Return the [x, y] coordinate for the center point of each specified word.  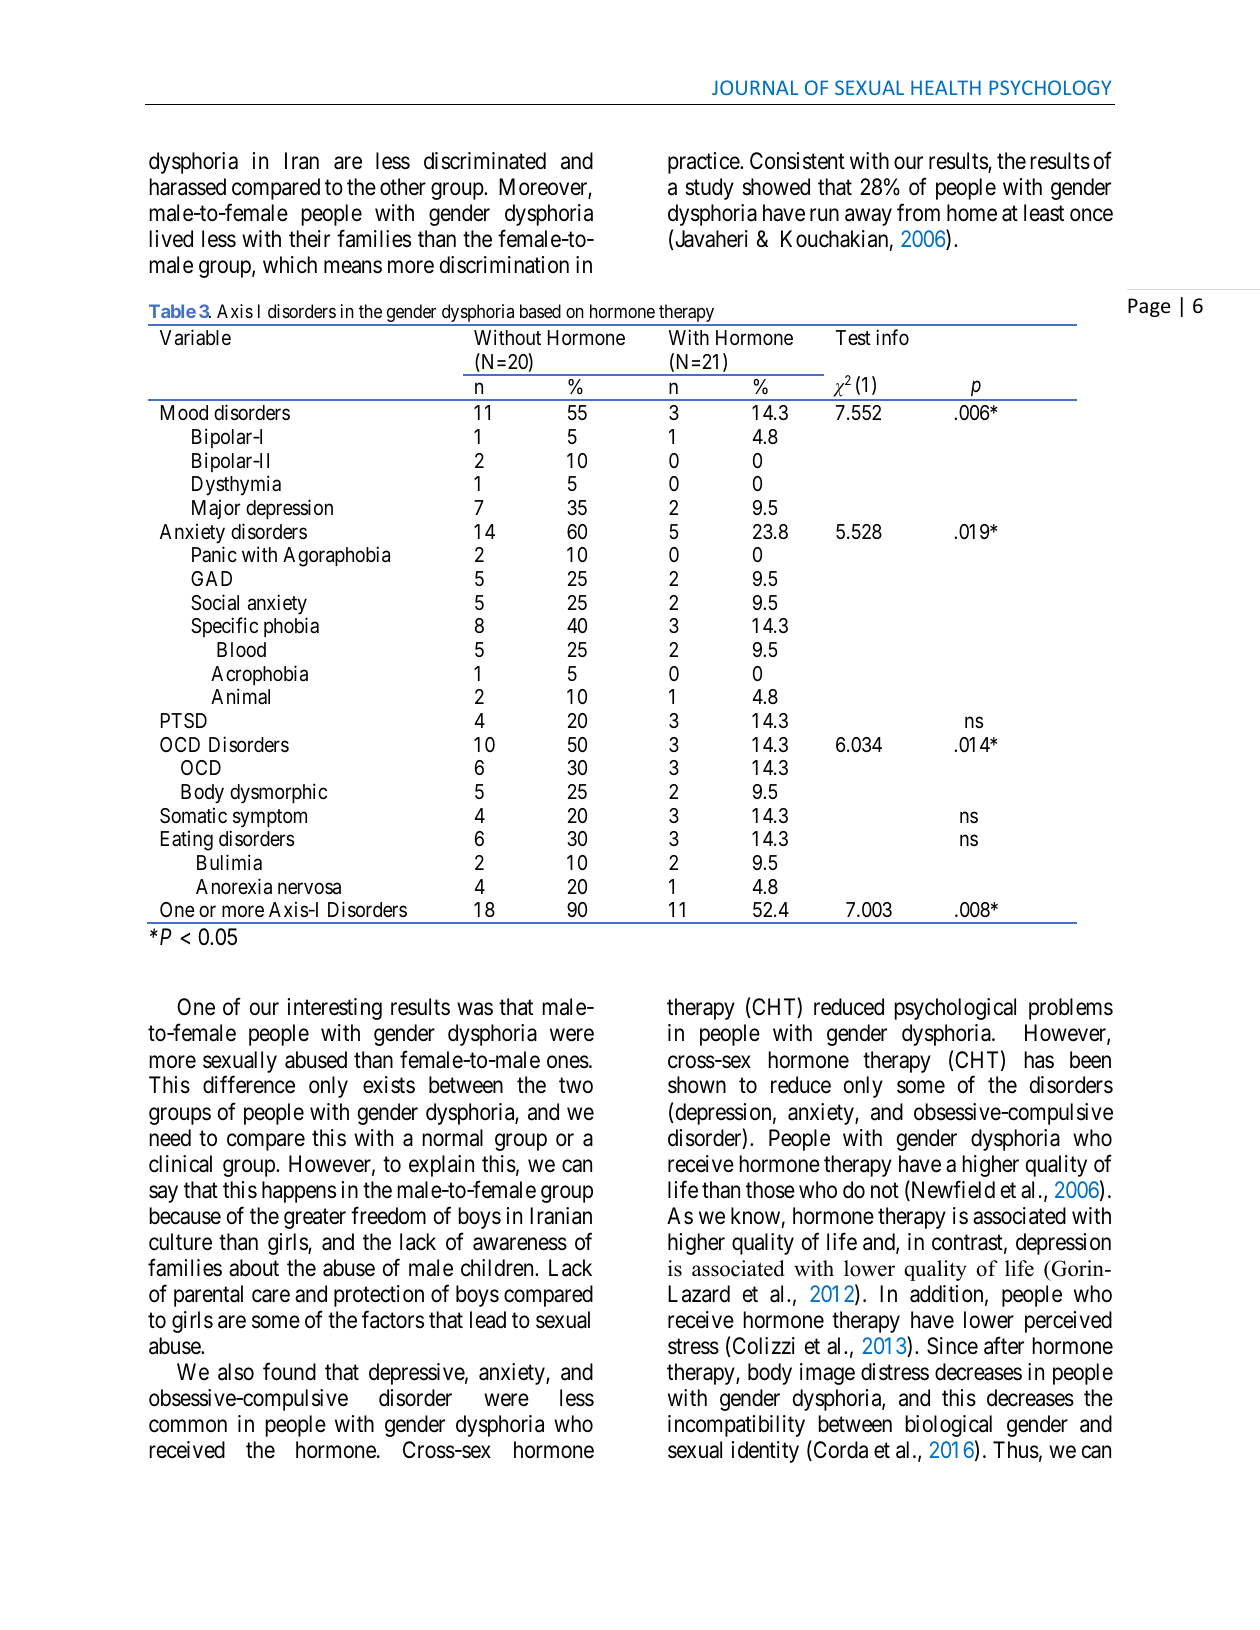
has [1039, 1060]
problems [1071, 1009]
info [892, 337]
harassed [188, 187]
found [289, 1372]
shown [697, 1085]
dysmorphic [278, 793]
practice [704, 163]
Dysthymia [236, 485]
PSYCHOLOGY [1050, 87]
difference [249, 1085]
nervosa [309, 888]
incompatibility [736, 1426]
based [540, 311]
